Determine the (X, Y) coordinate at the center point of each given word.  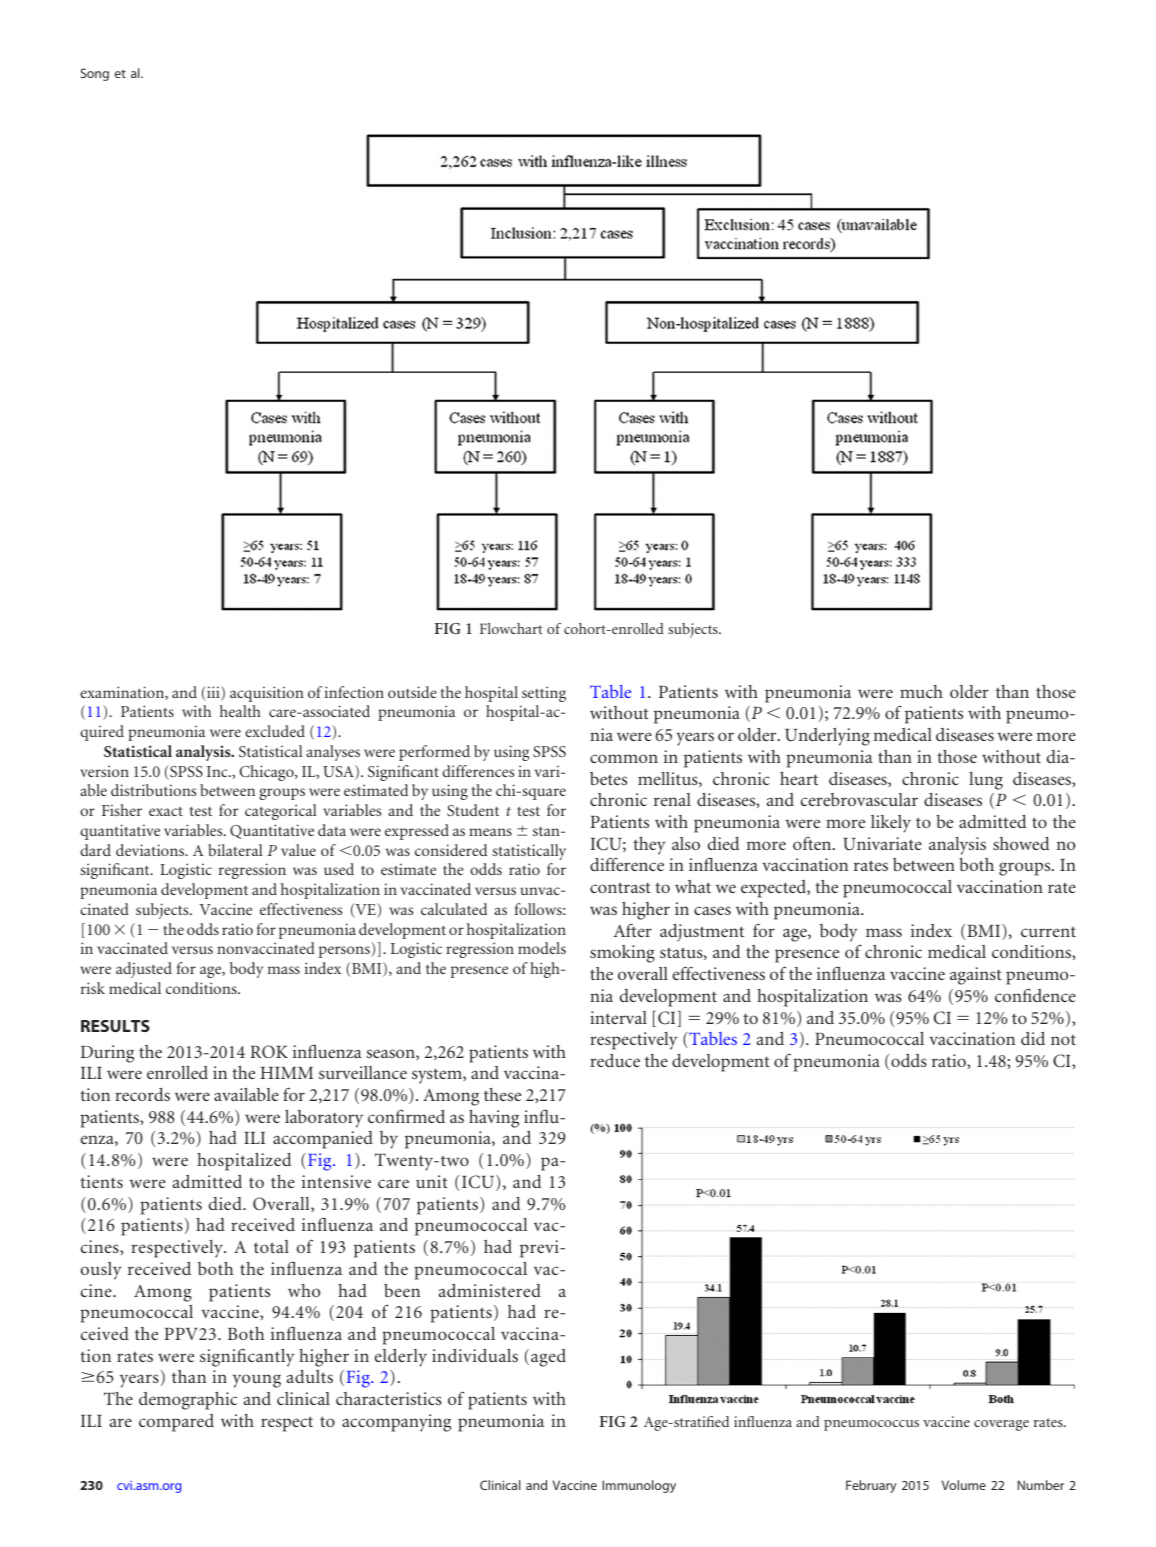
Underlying (827, 737)
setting (544, 694)
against (976, 976)
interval (618, 1017)
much (921, 691)
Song (95, 74)
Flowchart (511, 628)
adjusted (144, 970)
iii (213, 693)
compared (176, 1423)
